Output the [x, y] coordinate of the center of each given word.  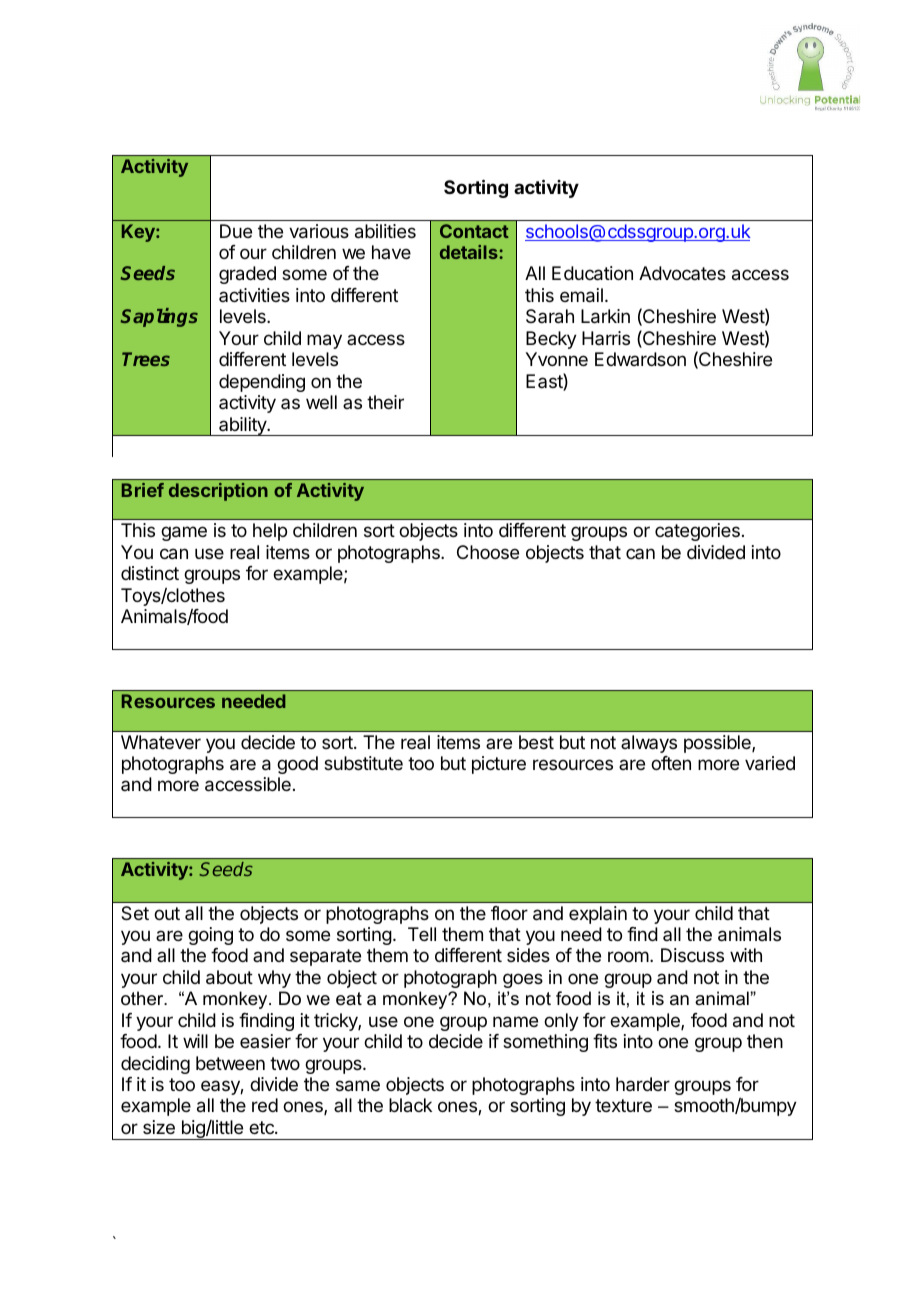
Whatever [161, 742]
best [536, 742]
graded [247, 275]
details [470, 252]
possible [718, 744]
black [410, 1105]
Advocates [682, 273]
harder [643, 1084]
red [265, 1105]
